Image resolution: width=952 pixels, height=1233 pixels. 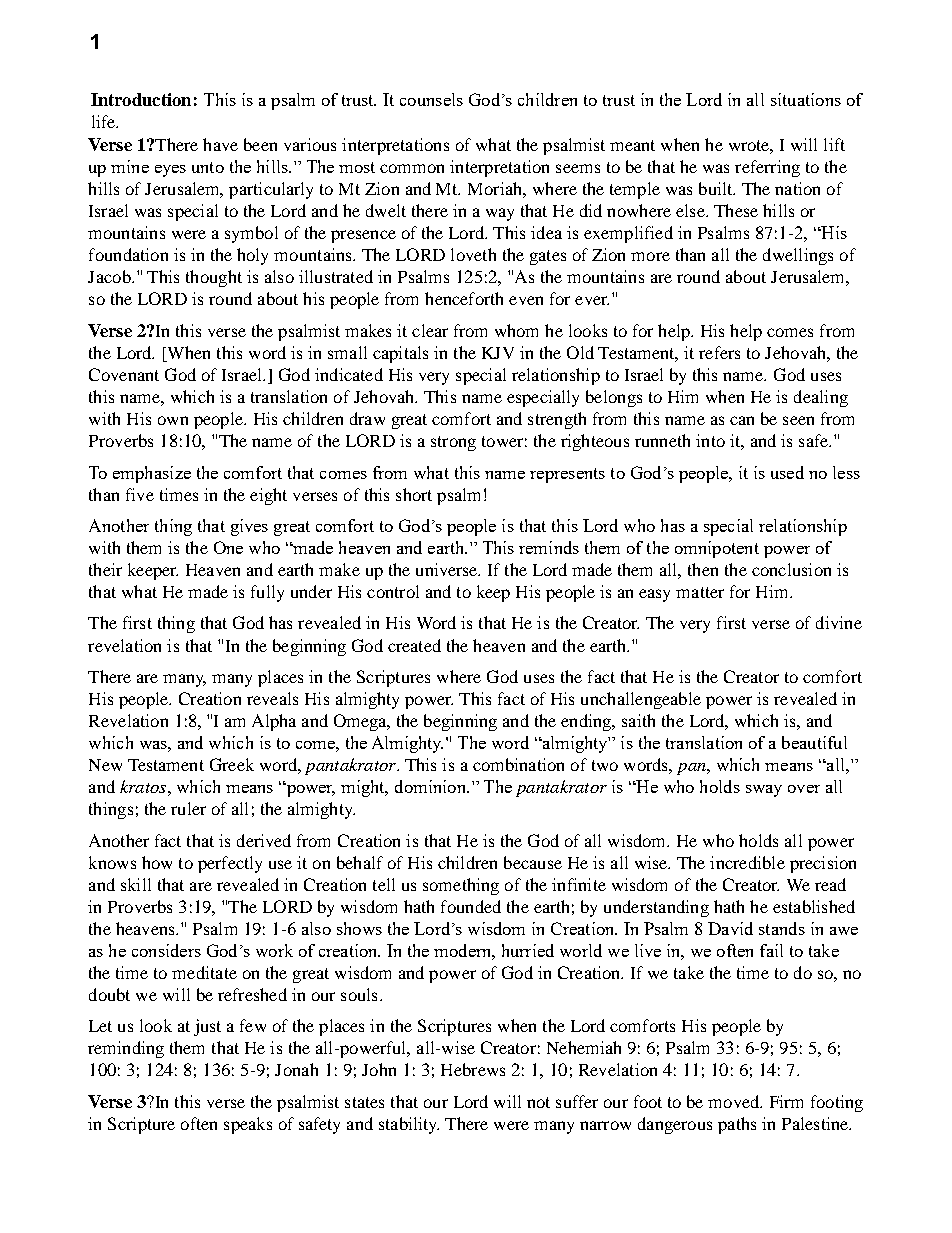 I want to click on created, so click(x=414, y=645).
